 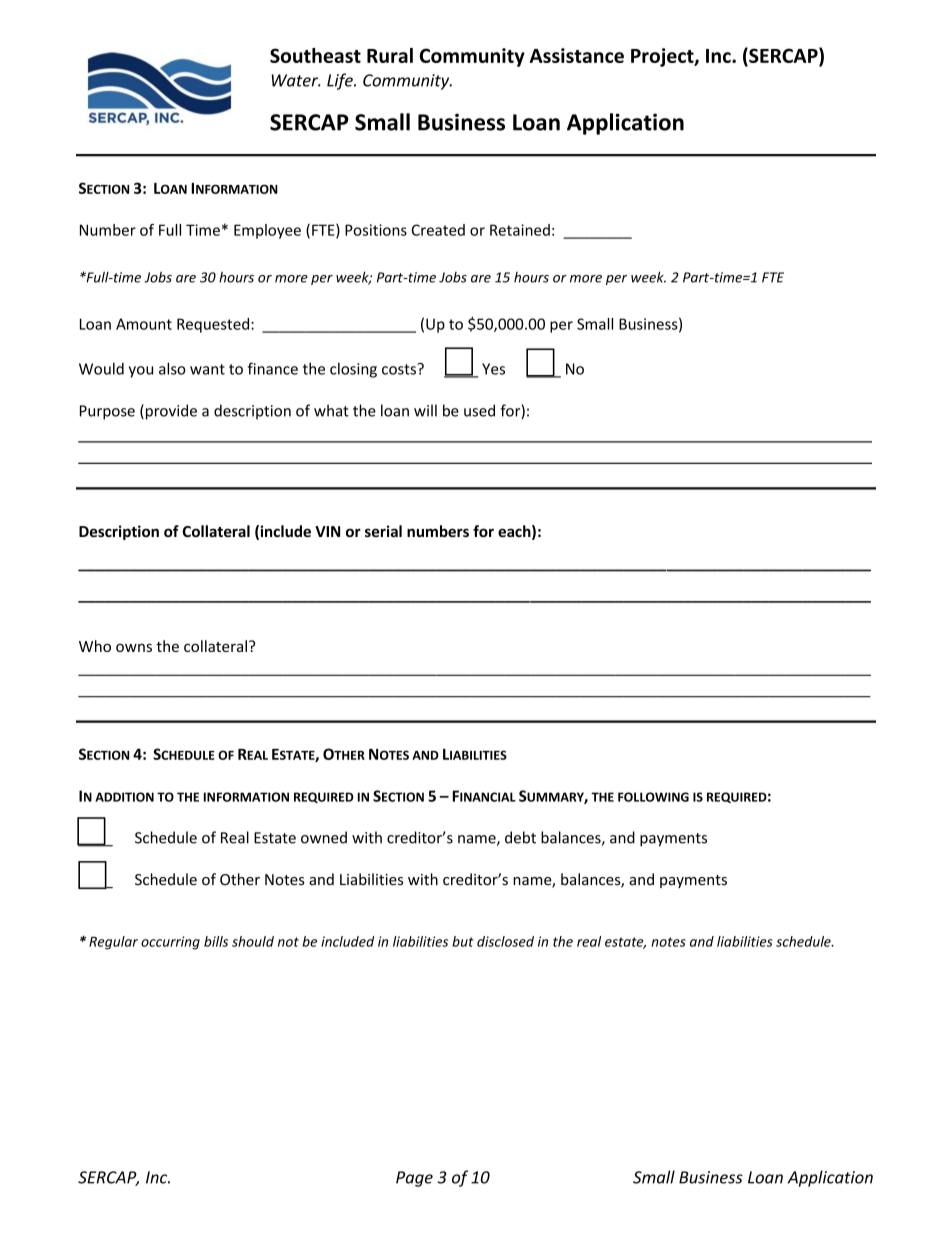 I want to click on what, so click(x=331, y=410).
